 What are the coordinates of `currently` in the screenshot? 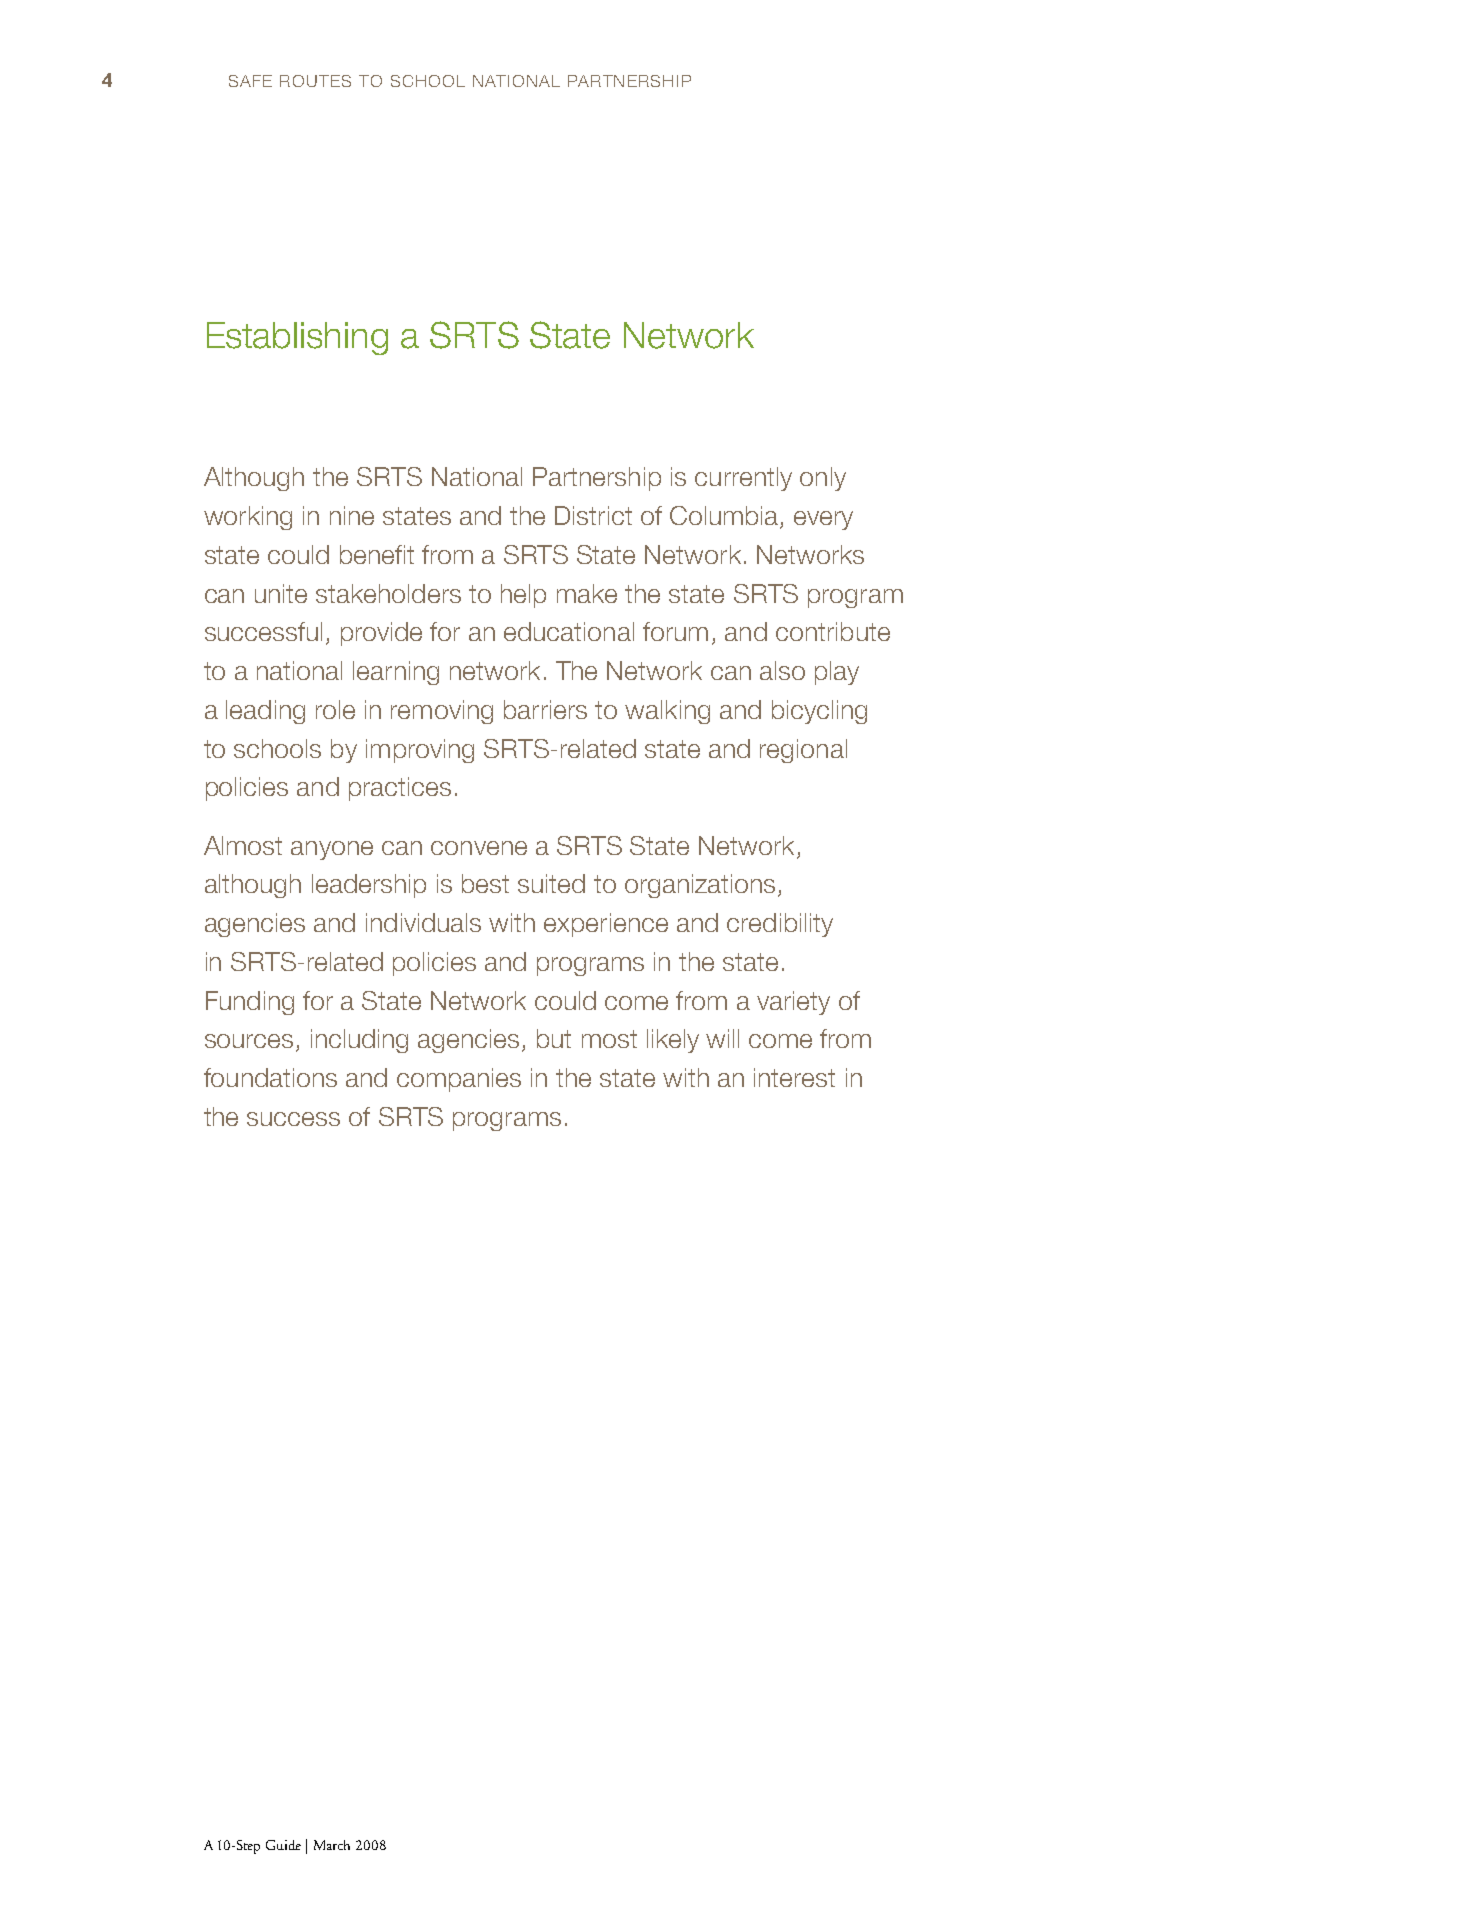 It's located at (743, 479).
